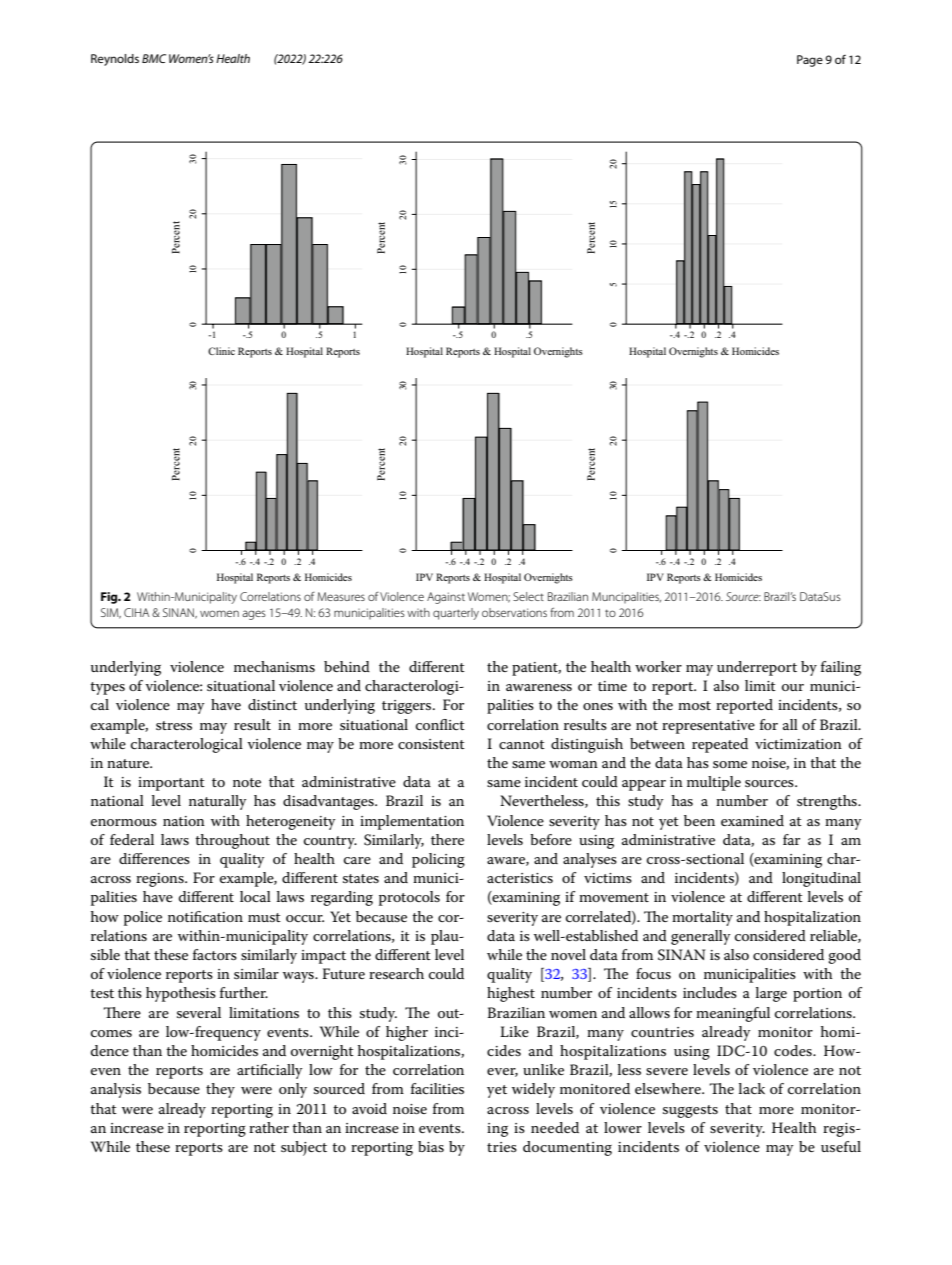  I want to click on Clinic, so click(221, 351).
